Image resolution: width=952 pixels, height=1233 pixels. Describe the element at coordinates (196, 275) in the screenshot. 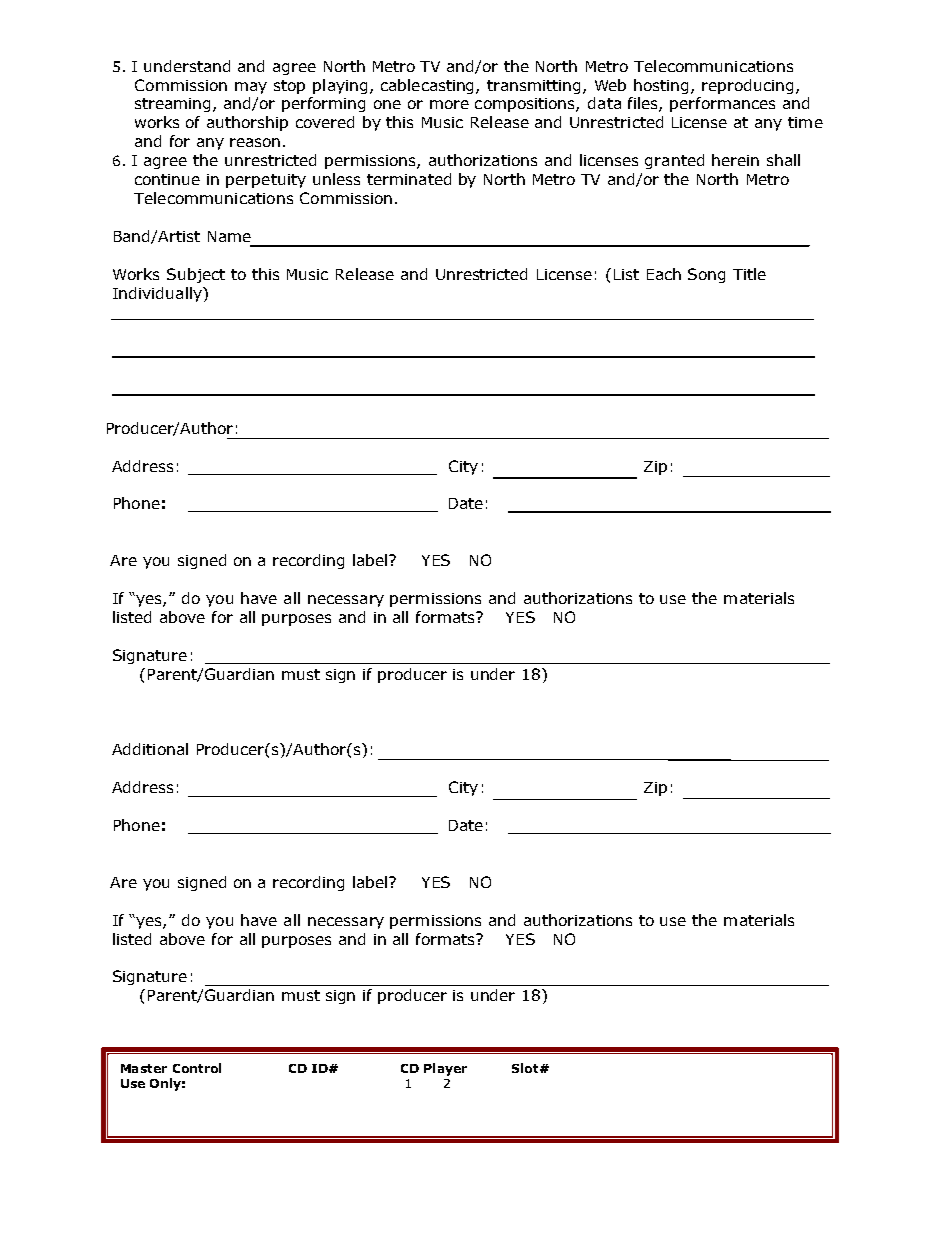

I see `Subject` at that location.
